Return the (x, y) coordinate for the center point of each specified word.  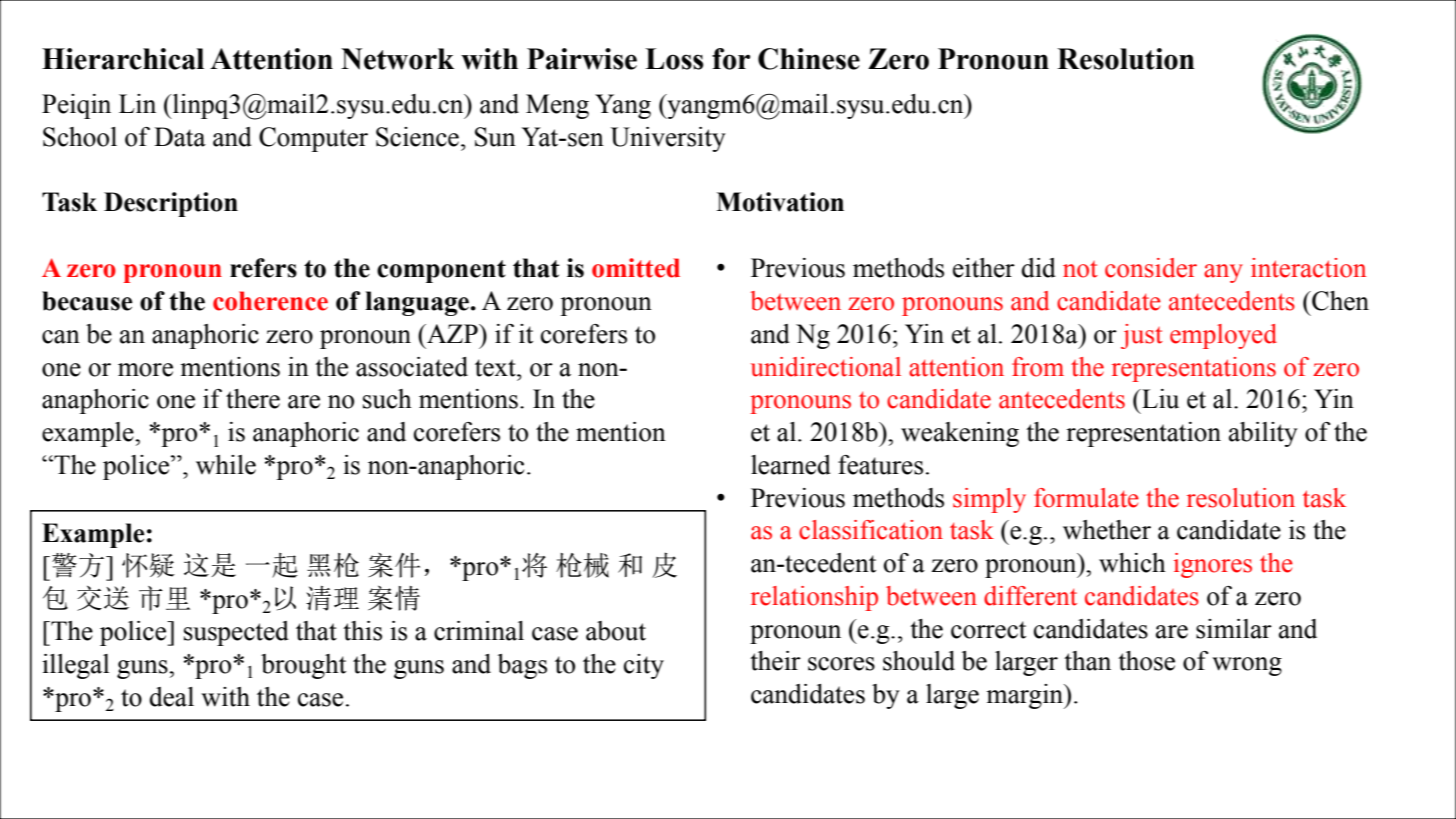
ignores (1213, 565)
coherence (270, 301)
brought (303, 666)
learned (791, 465)
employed (1223, 336)
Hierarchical (123, 59)
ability (1263, 434)
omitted (636, 268)
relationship (814, 598)
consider (1151, 268)
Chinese (809, 59)
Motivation (780, 202)
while (226, 465)
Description (171, 204)
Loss (674, 59)
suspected (236, 633)
